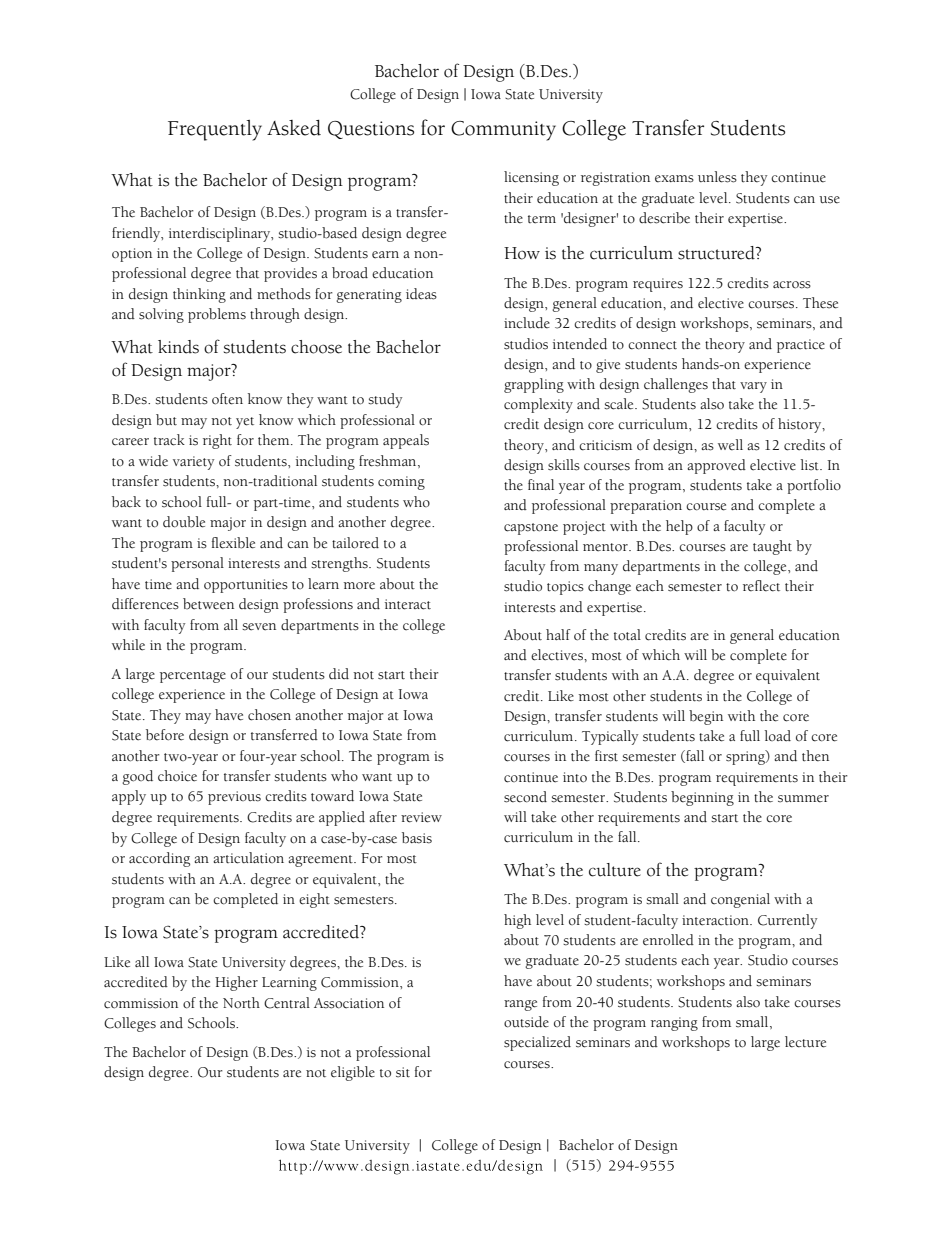 The image size is (952, 1233). What do you see at coordinates (717, 177) in the screenshot?
I see `unless` at bounding box center [717, 177].
